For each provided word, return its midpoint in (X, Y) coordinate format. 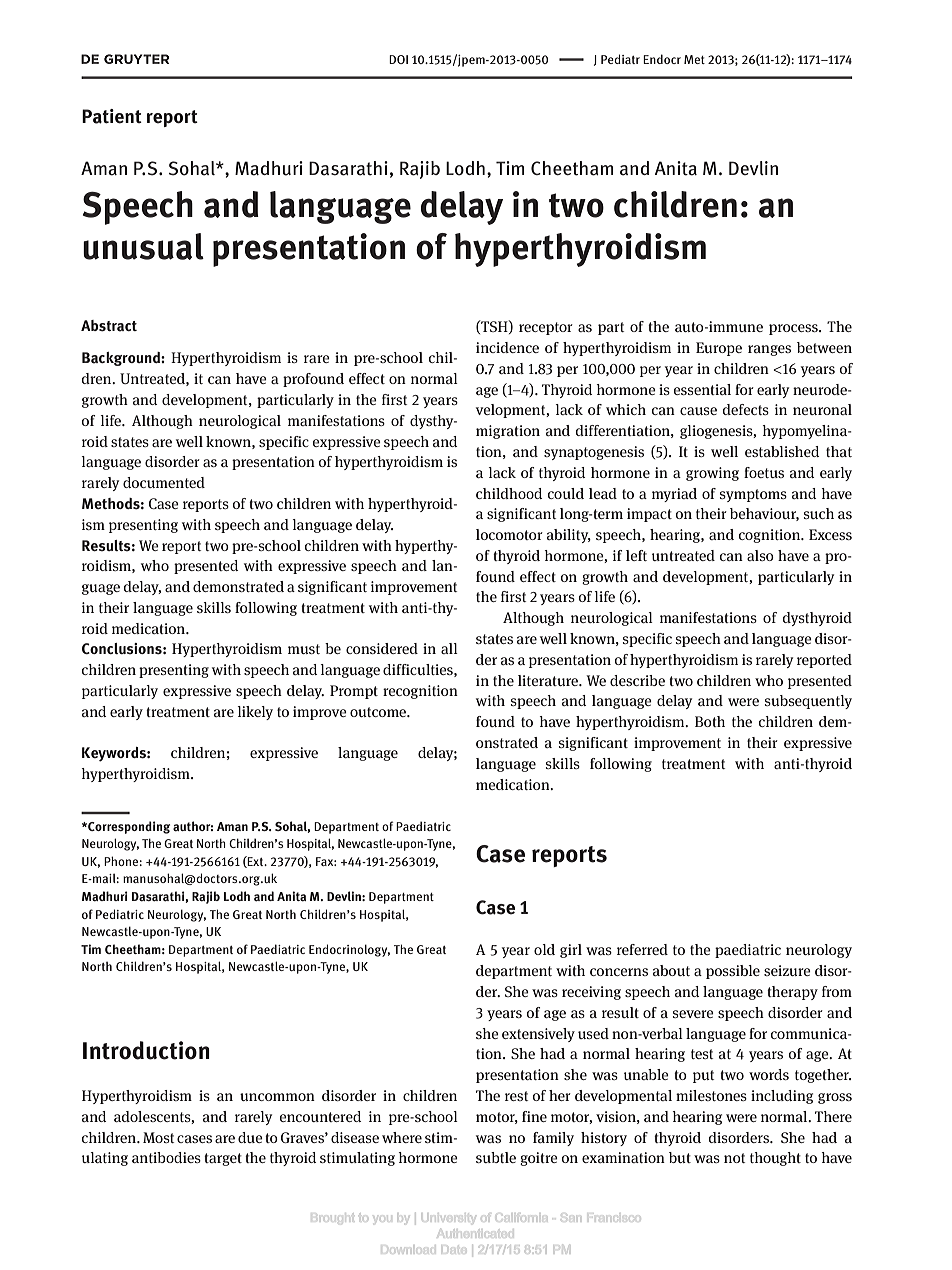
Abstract (109, 326)
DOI (398, 59)
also (760, 555)
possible (733, 972)
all (449, 648)
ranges (769, 350)
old (544, 949)
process (794, 329)
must (304, 649)
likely (255, 713)
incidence (507, 347)
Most (158, 1137)
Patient (112, 116)
